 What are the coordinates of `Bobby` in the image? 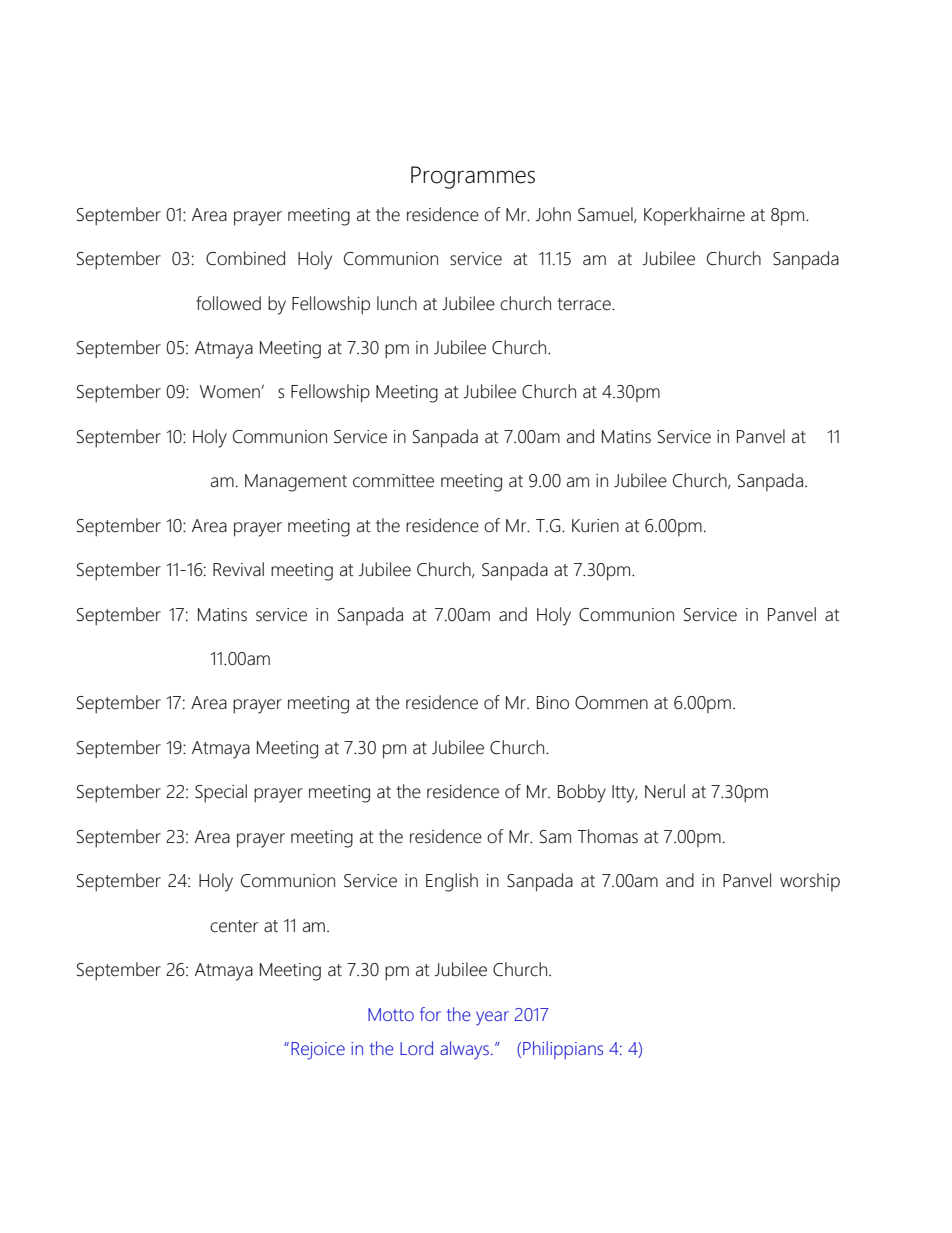 It's located at (582, 793).
